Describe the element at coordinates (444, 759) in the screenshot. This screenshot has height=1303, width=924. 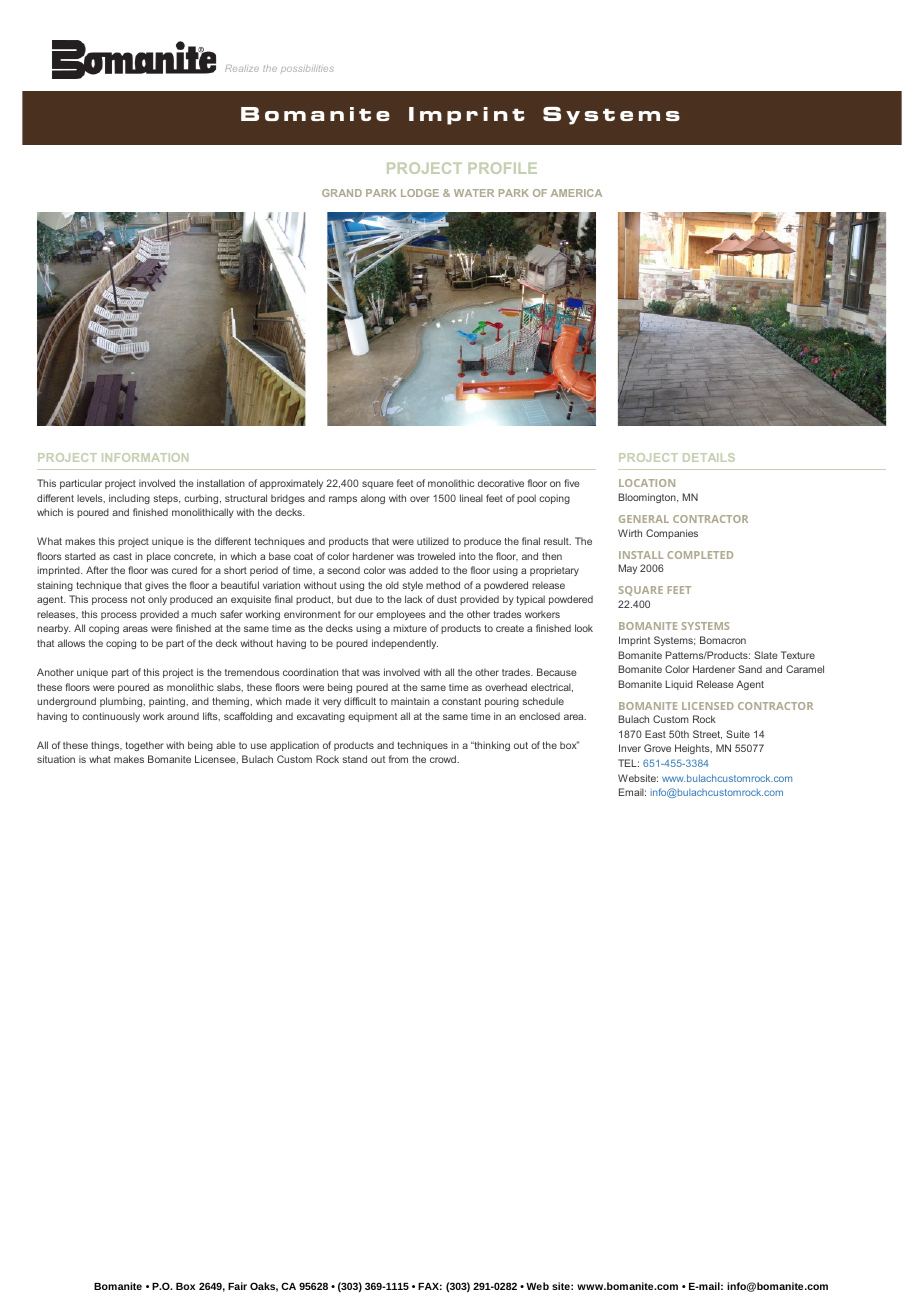
I see `crowd` at that location.
